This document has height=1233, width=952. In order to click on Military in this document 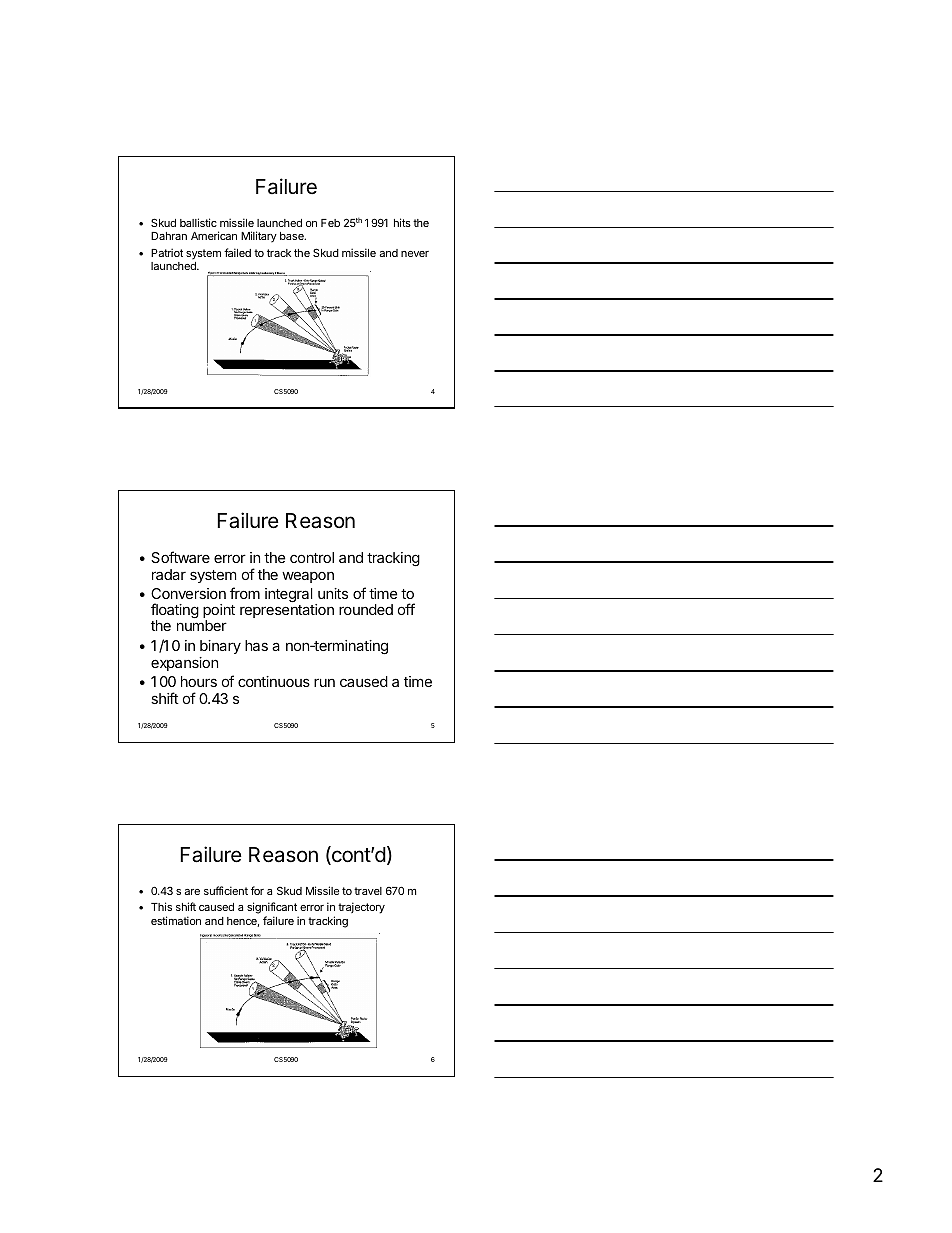, I will do `click(259, 237)`.
